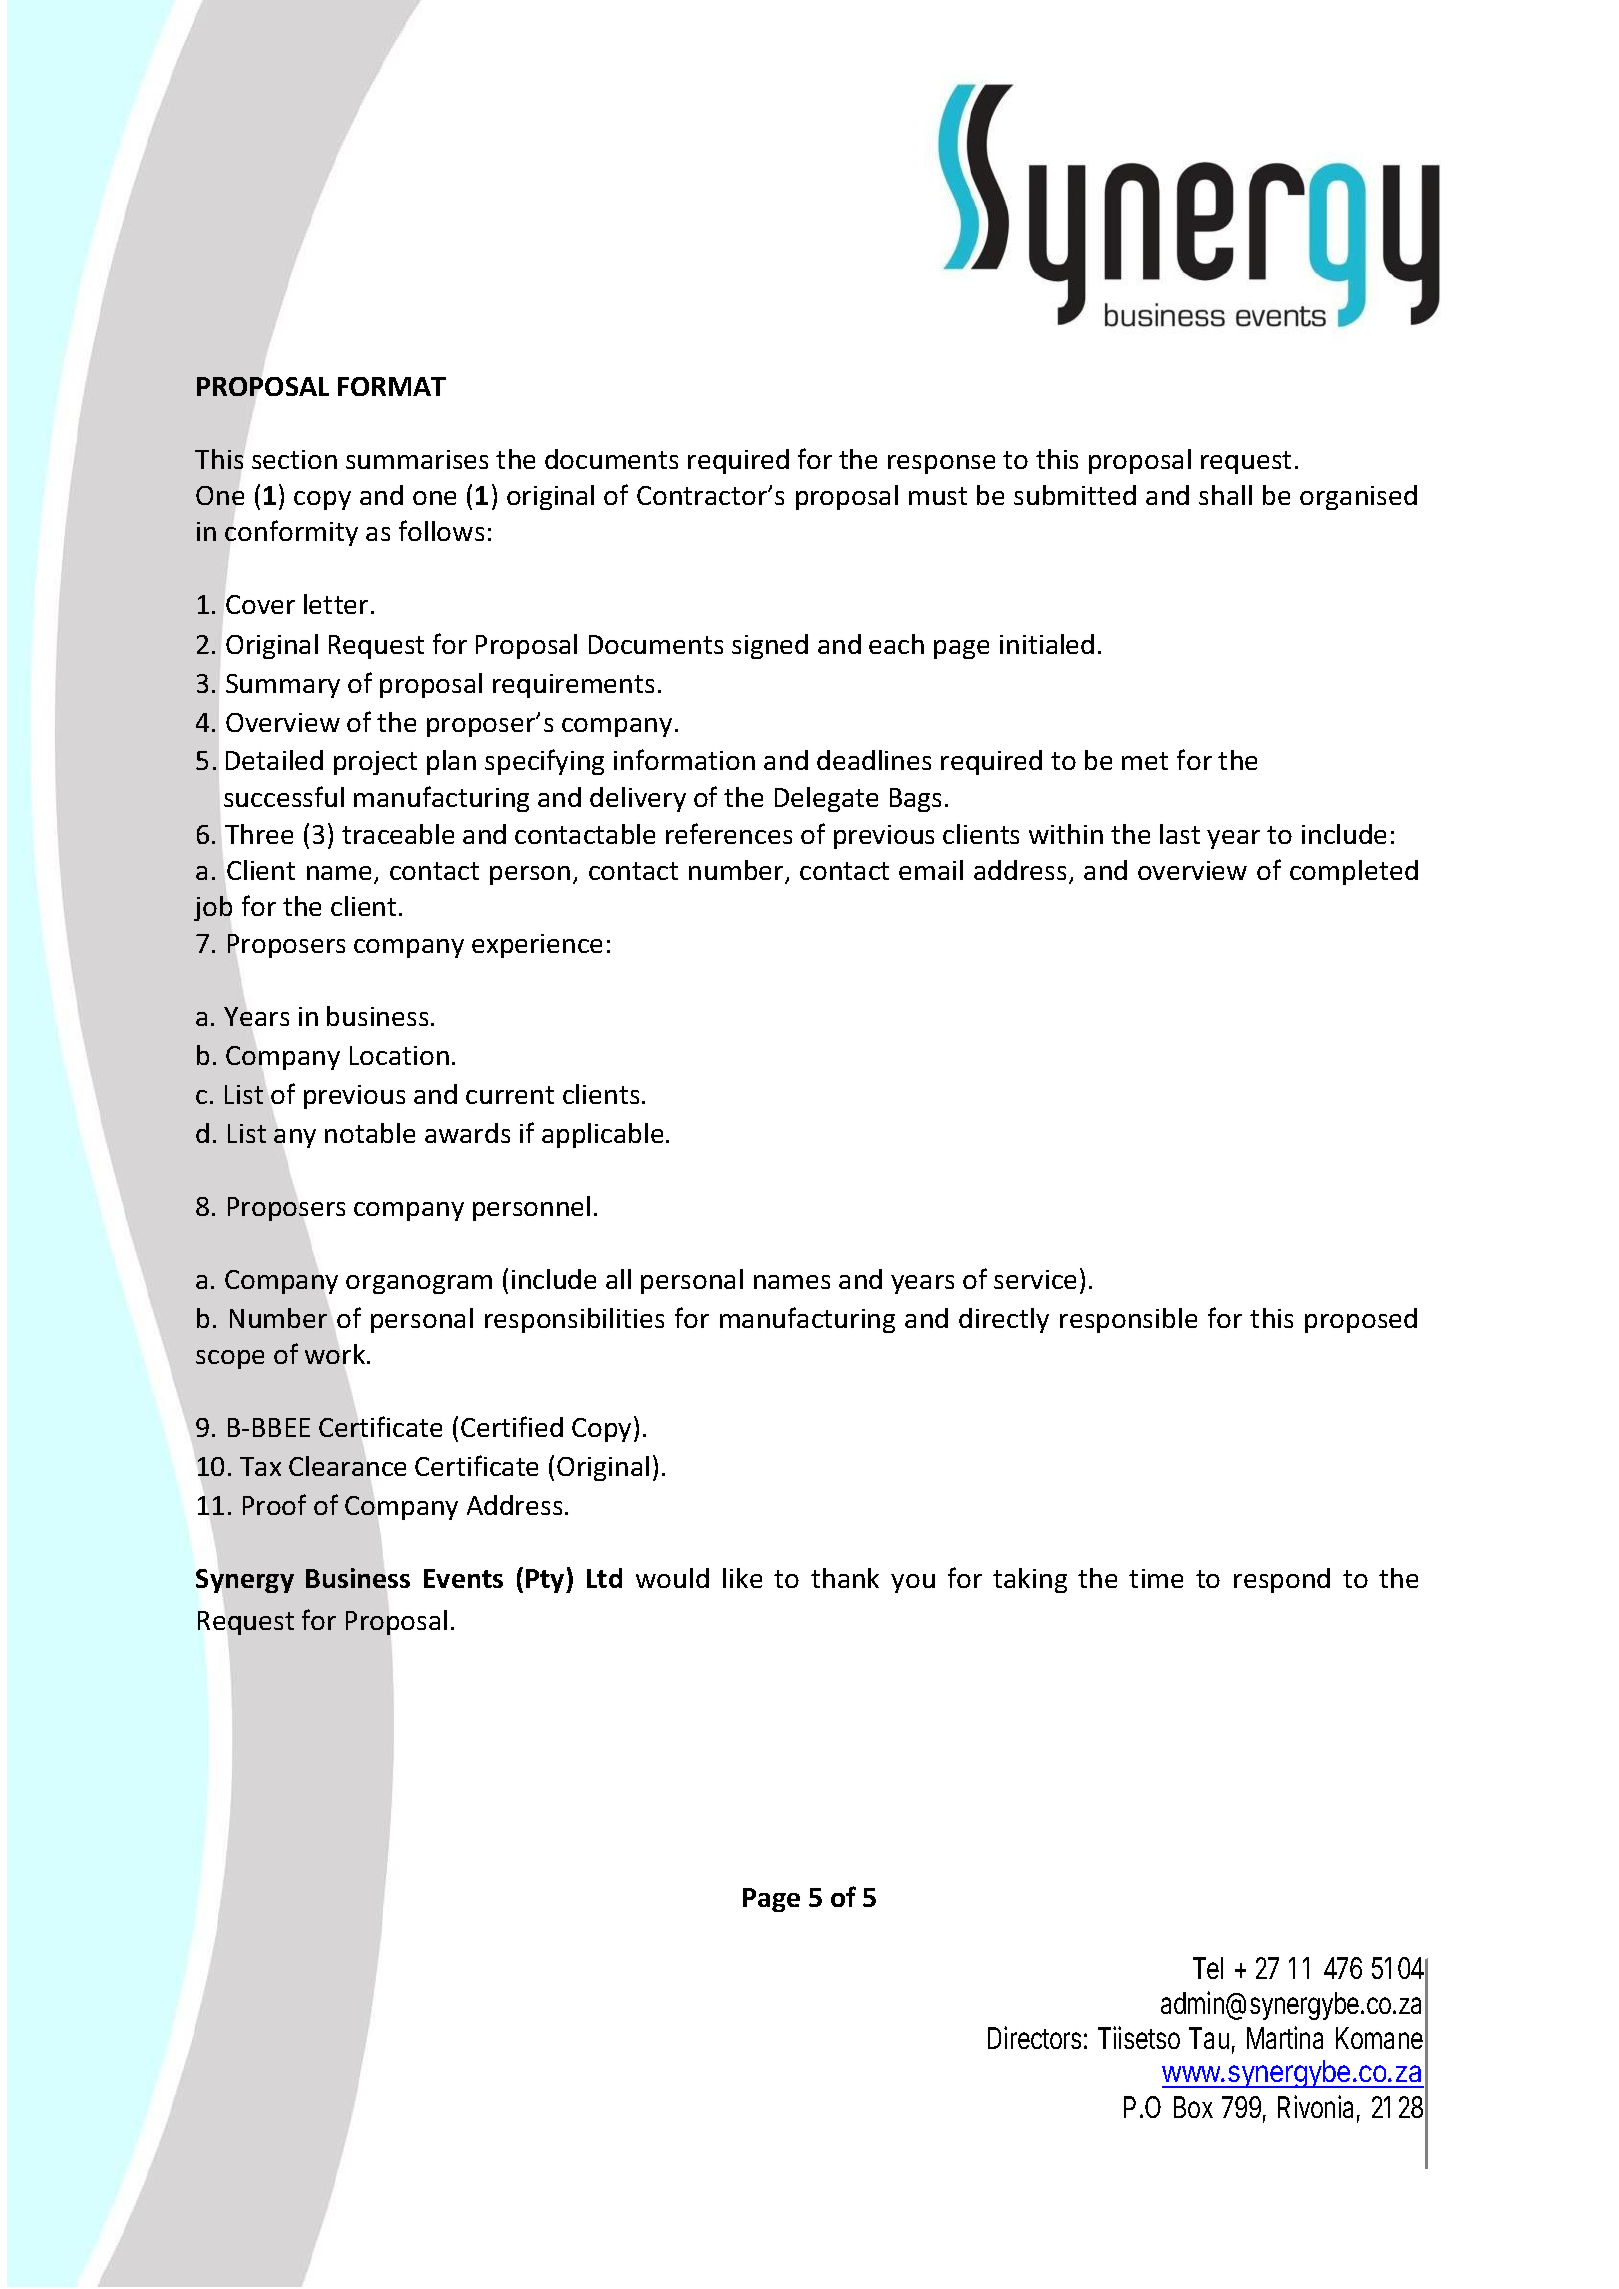 Image resolution: width=1619 pixels, height=2289 pixels. What do you see at coordinates (291, 533) in the screenshot?
I see `conformity` at bounding box center [291, 533].
